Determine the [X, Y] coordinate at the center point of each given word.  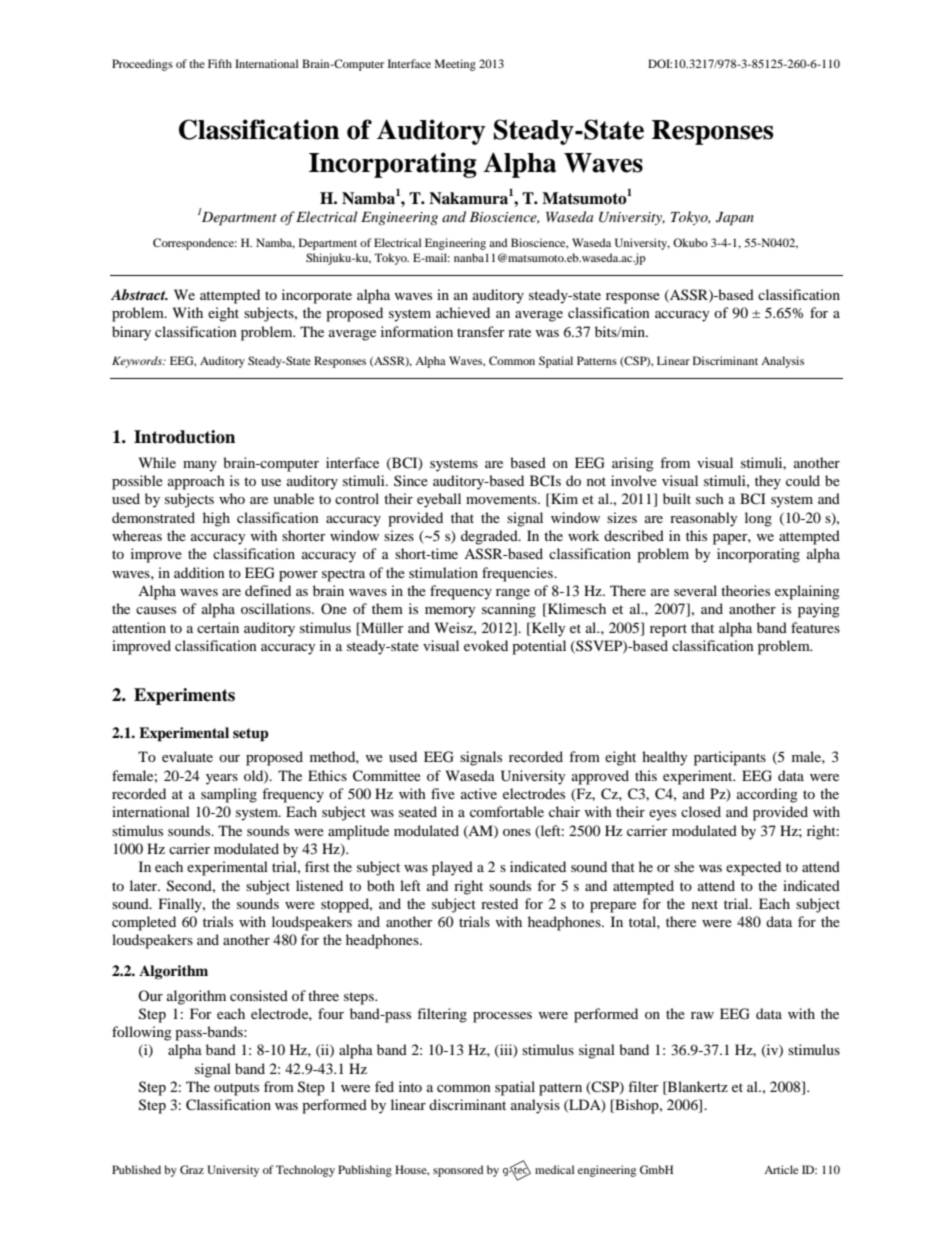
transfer [481, 331]
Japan [735, 219]
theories [745, 590]
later [145, 885]
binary [131, 333]
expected [753, 868]
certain [218, 627]
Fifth [220, 63]
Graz [192, 1169]
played [452, 868]
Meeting [455, 65]
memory [450, 612]
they [768, 482]
